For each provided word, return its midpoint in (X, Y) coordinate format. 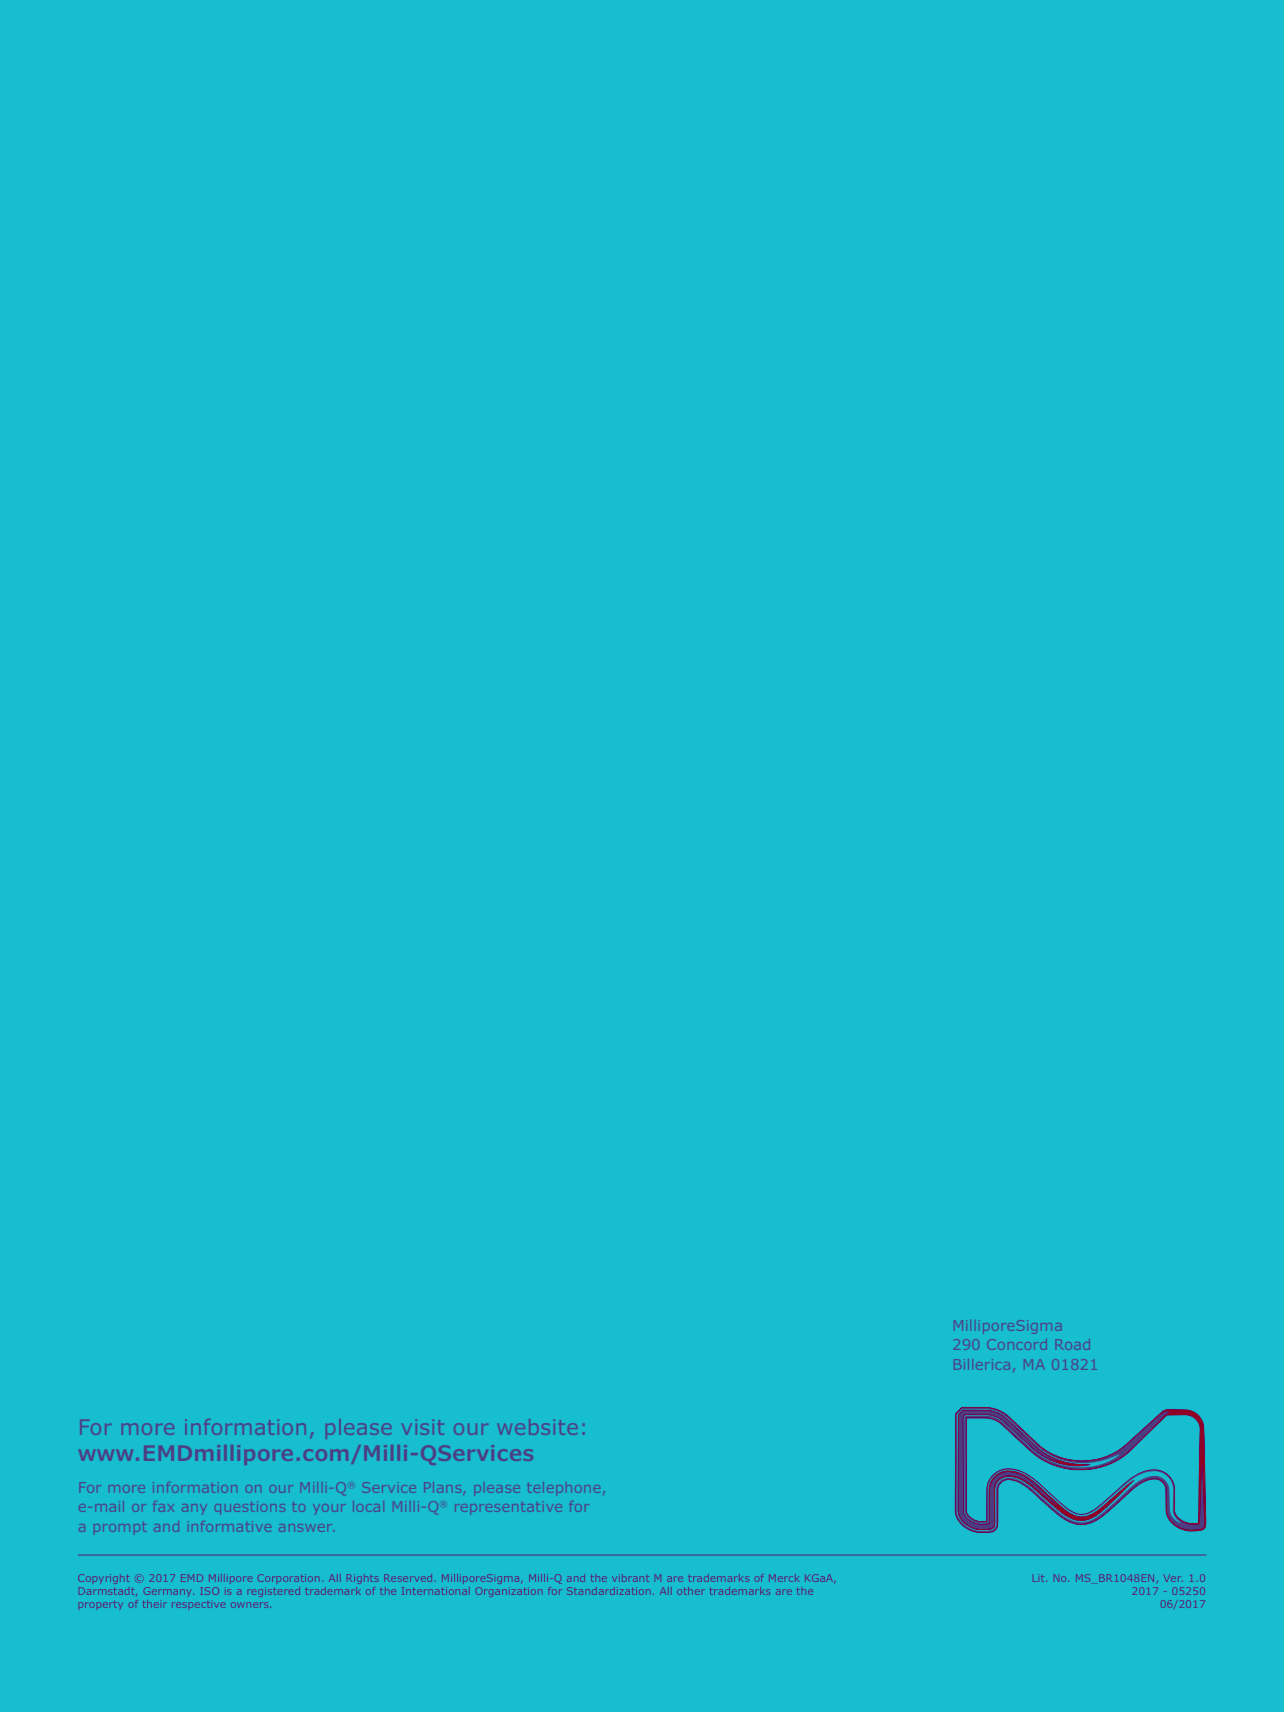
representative (508, 1508)
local (369, 1508)
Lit (1040, 1579)
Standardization (608, 1591)
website (537, 1427)
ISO (210, 1591)
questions (250, 1508)
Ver (1173, 1578)
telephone (564, 1489)
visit (423, 1427)
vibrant (630, 1579)
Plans (442, 1487)
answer (305, 1528)
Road (1072, 1344)
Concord (1018, 1344)
